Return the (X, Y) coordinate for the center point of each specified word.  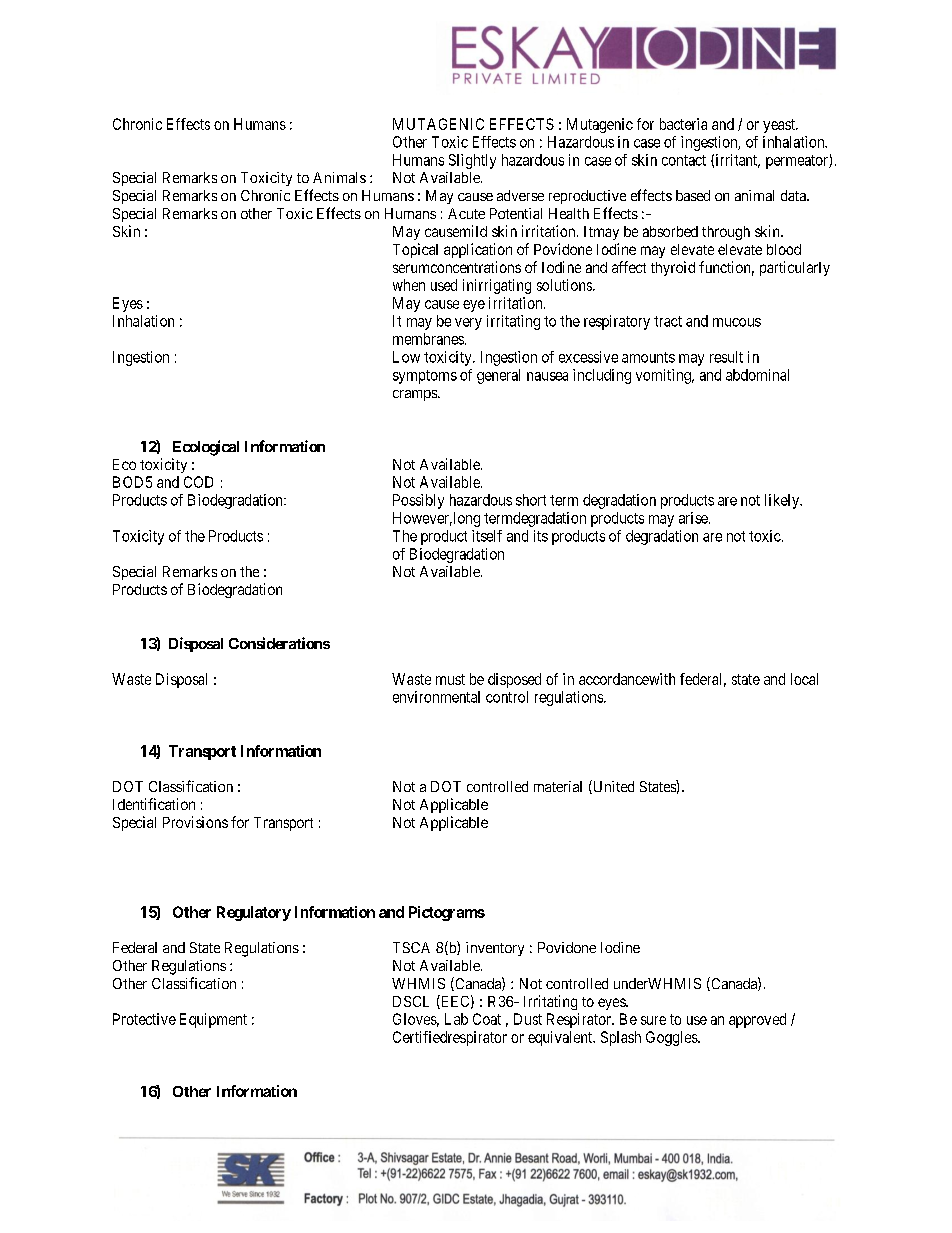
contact (684, 160)
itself (487, 536)
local (804, 679)
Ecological (206, 448)
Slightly (472, 161)
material (558, 786)
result (726, 357)
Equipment (213, 1020)
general (498, 376)
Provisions (195, 822)
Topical (415, 250)
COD (198, 482)
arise (694, 518)
